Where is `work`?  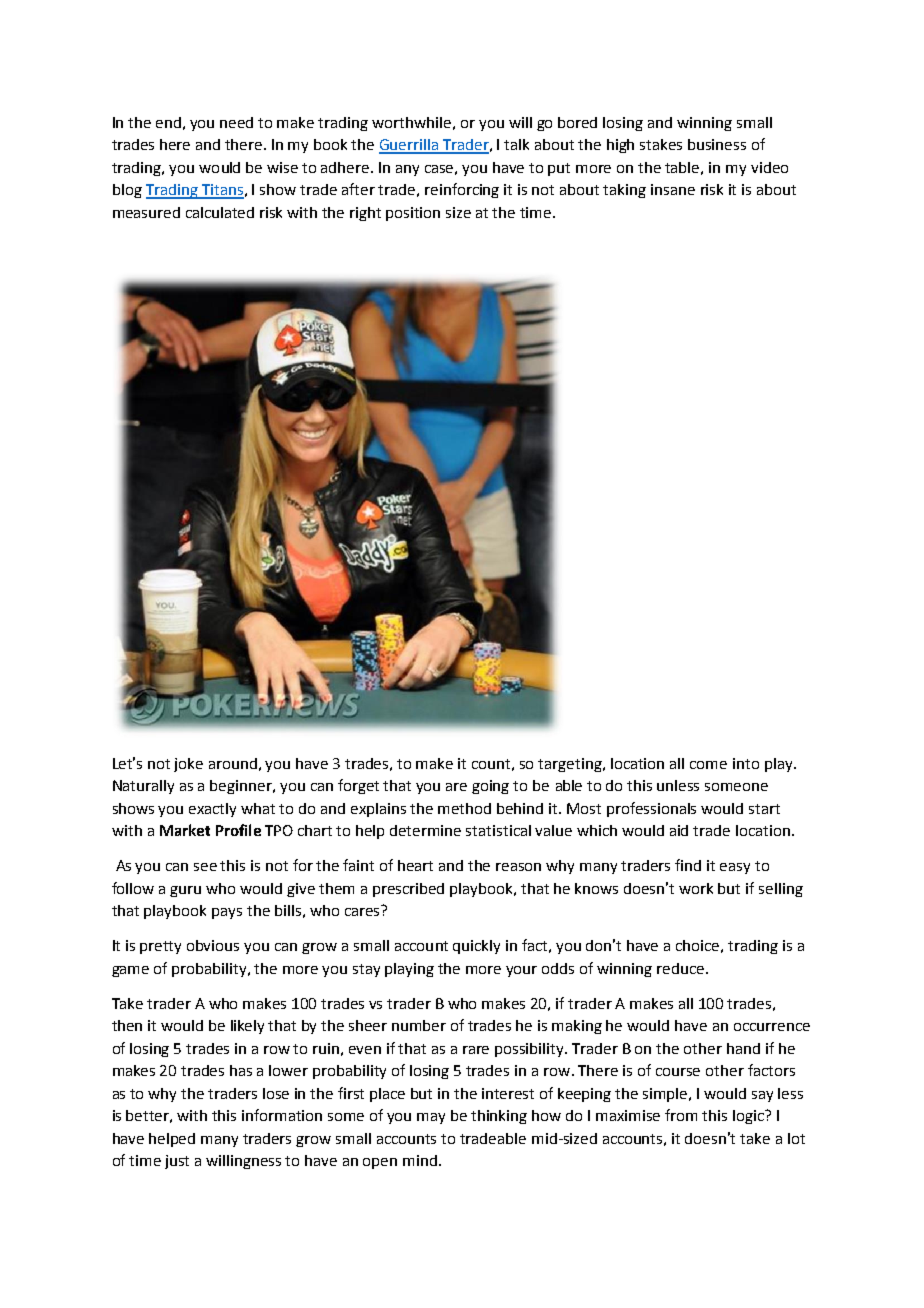 work is located at coordinates (696, 888).
